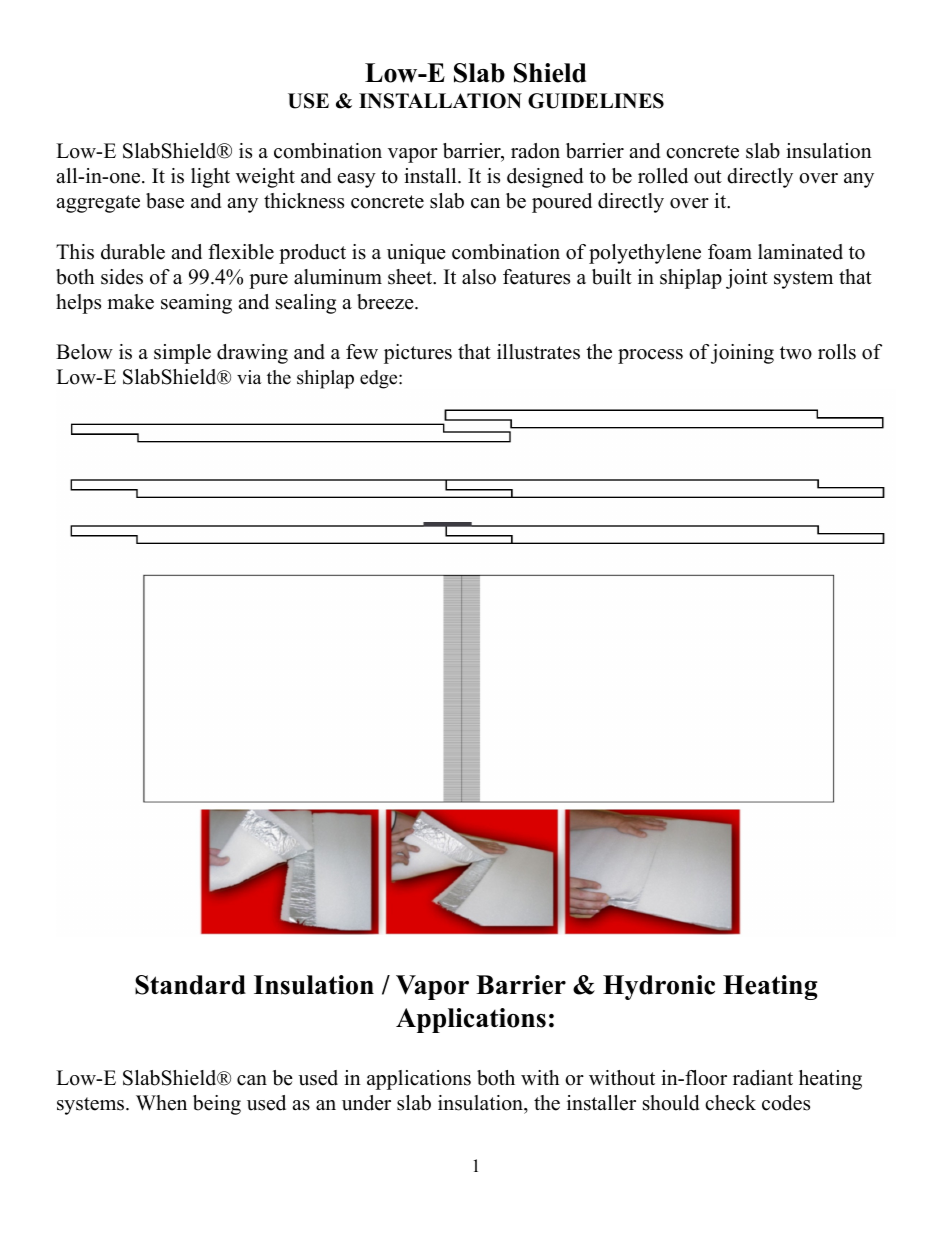 The width and height of the image is (952, 1233). Describe the element at coordinates (763, 1078) in the image. I see `radiant` at that location.
